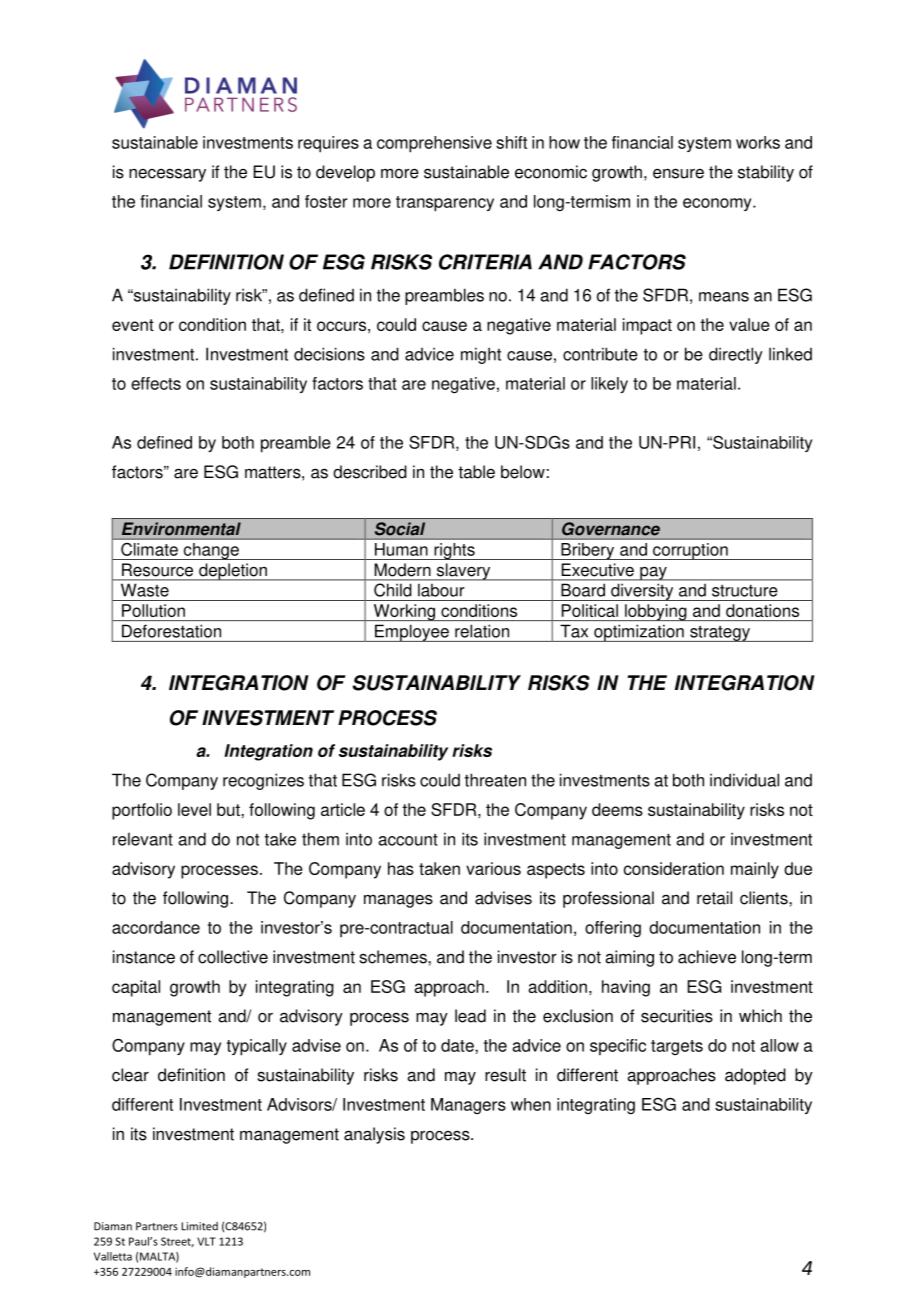  Describe the element at coordinates (199, 1226) in the page. I see `Limited` at that location.
